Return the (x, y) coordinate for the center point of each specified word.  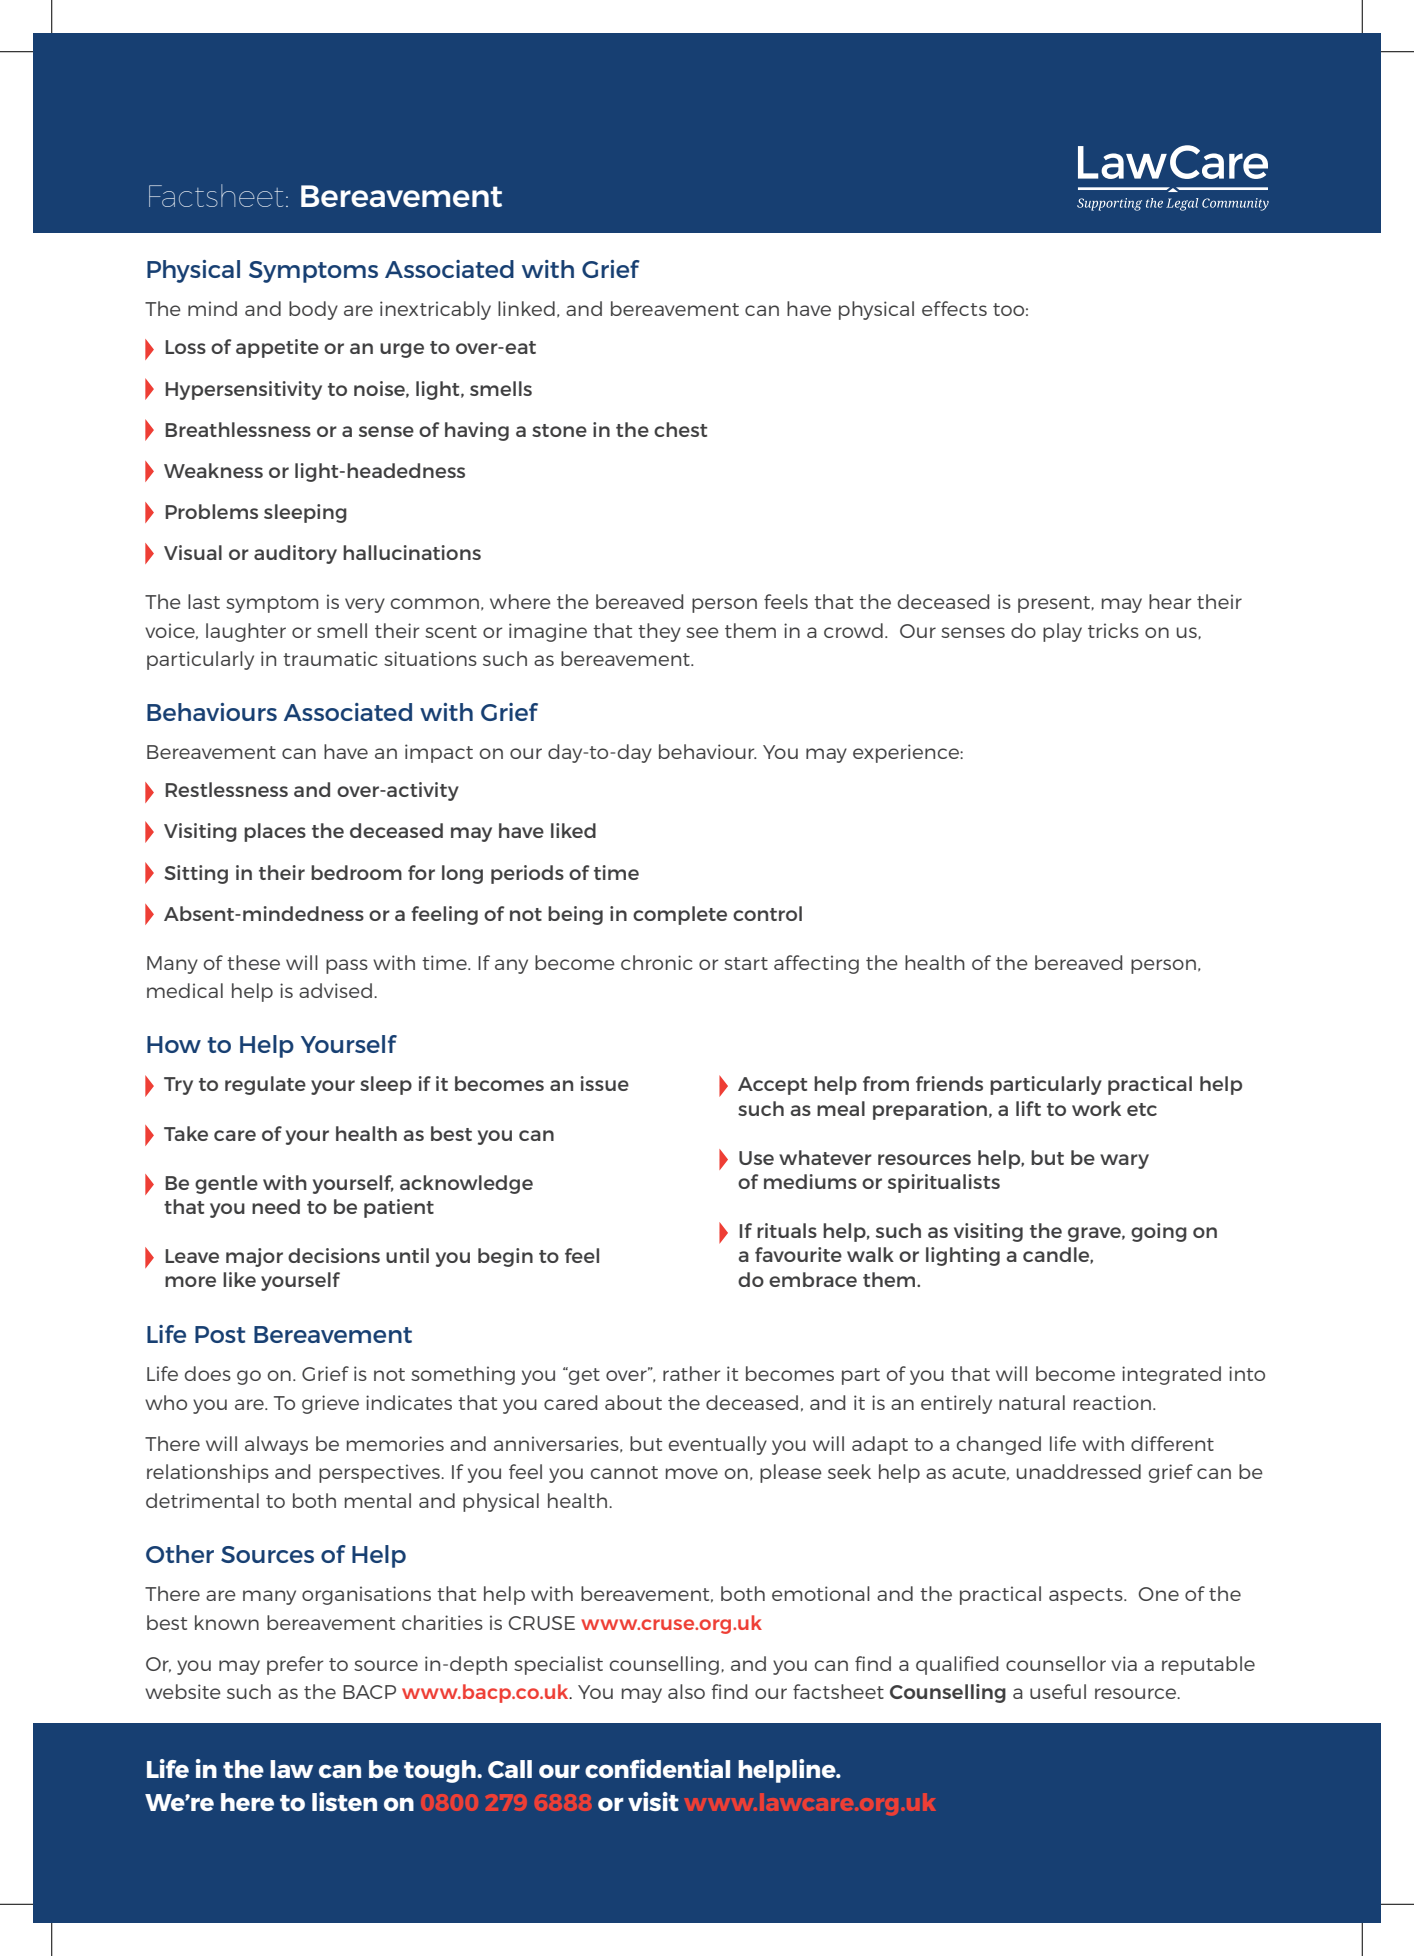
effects (954, 308)
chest (680, 429)
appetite (277, 348)
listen (344, 1801)
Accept (772, 1086)
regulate (265, 1085)
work (1096, 1108)
